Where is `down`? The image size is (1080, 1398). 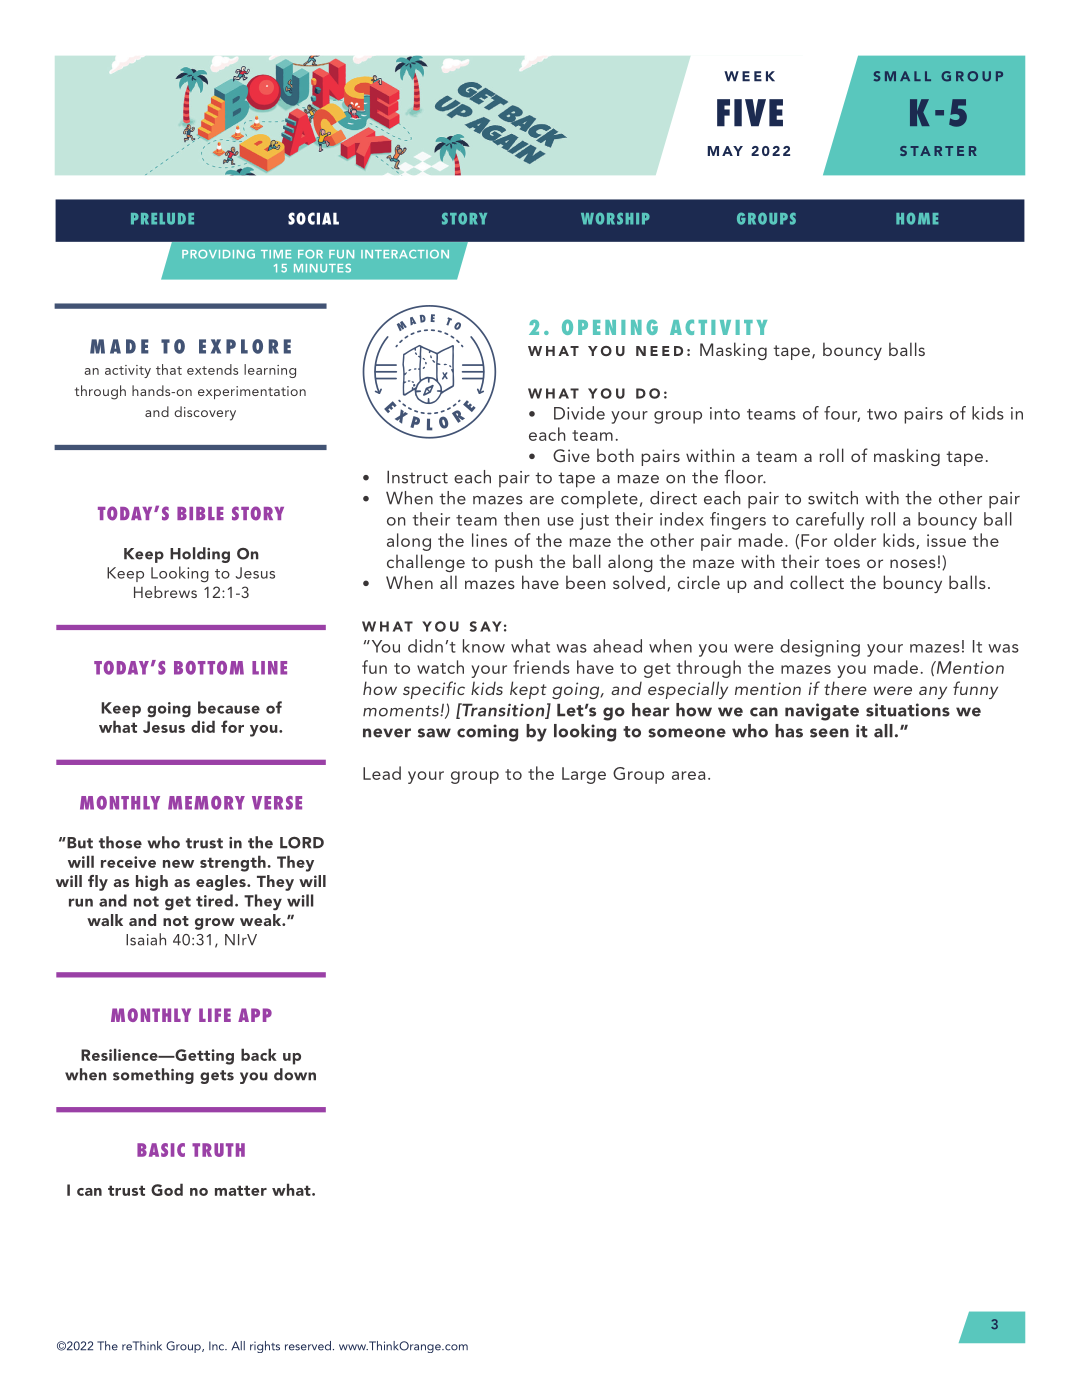
down is located at coordinates (295, 1074).
